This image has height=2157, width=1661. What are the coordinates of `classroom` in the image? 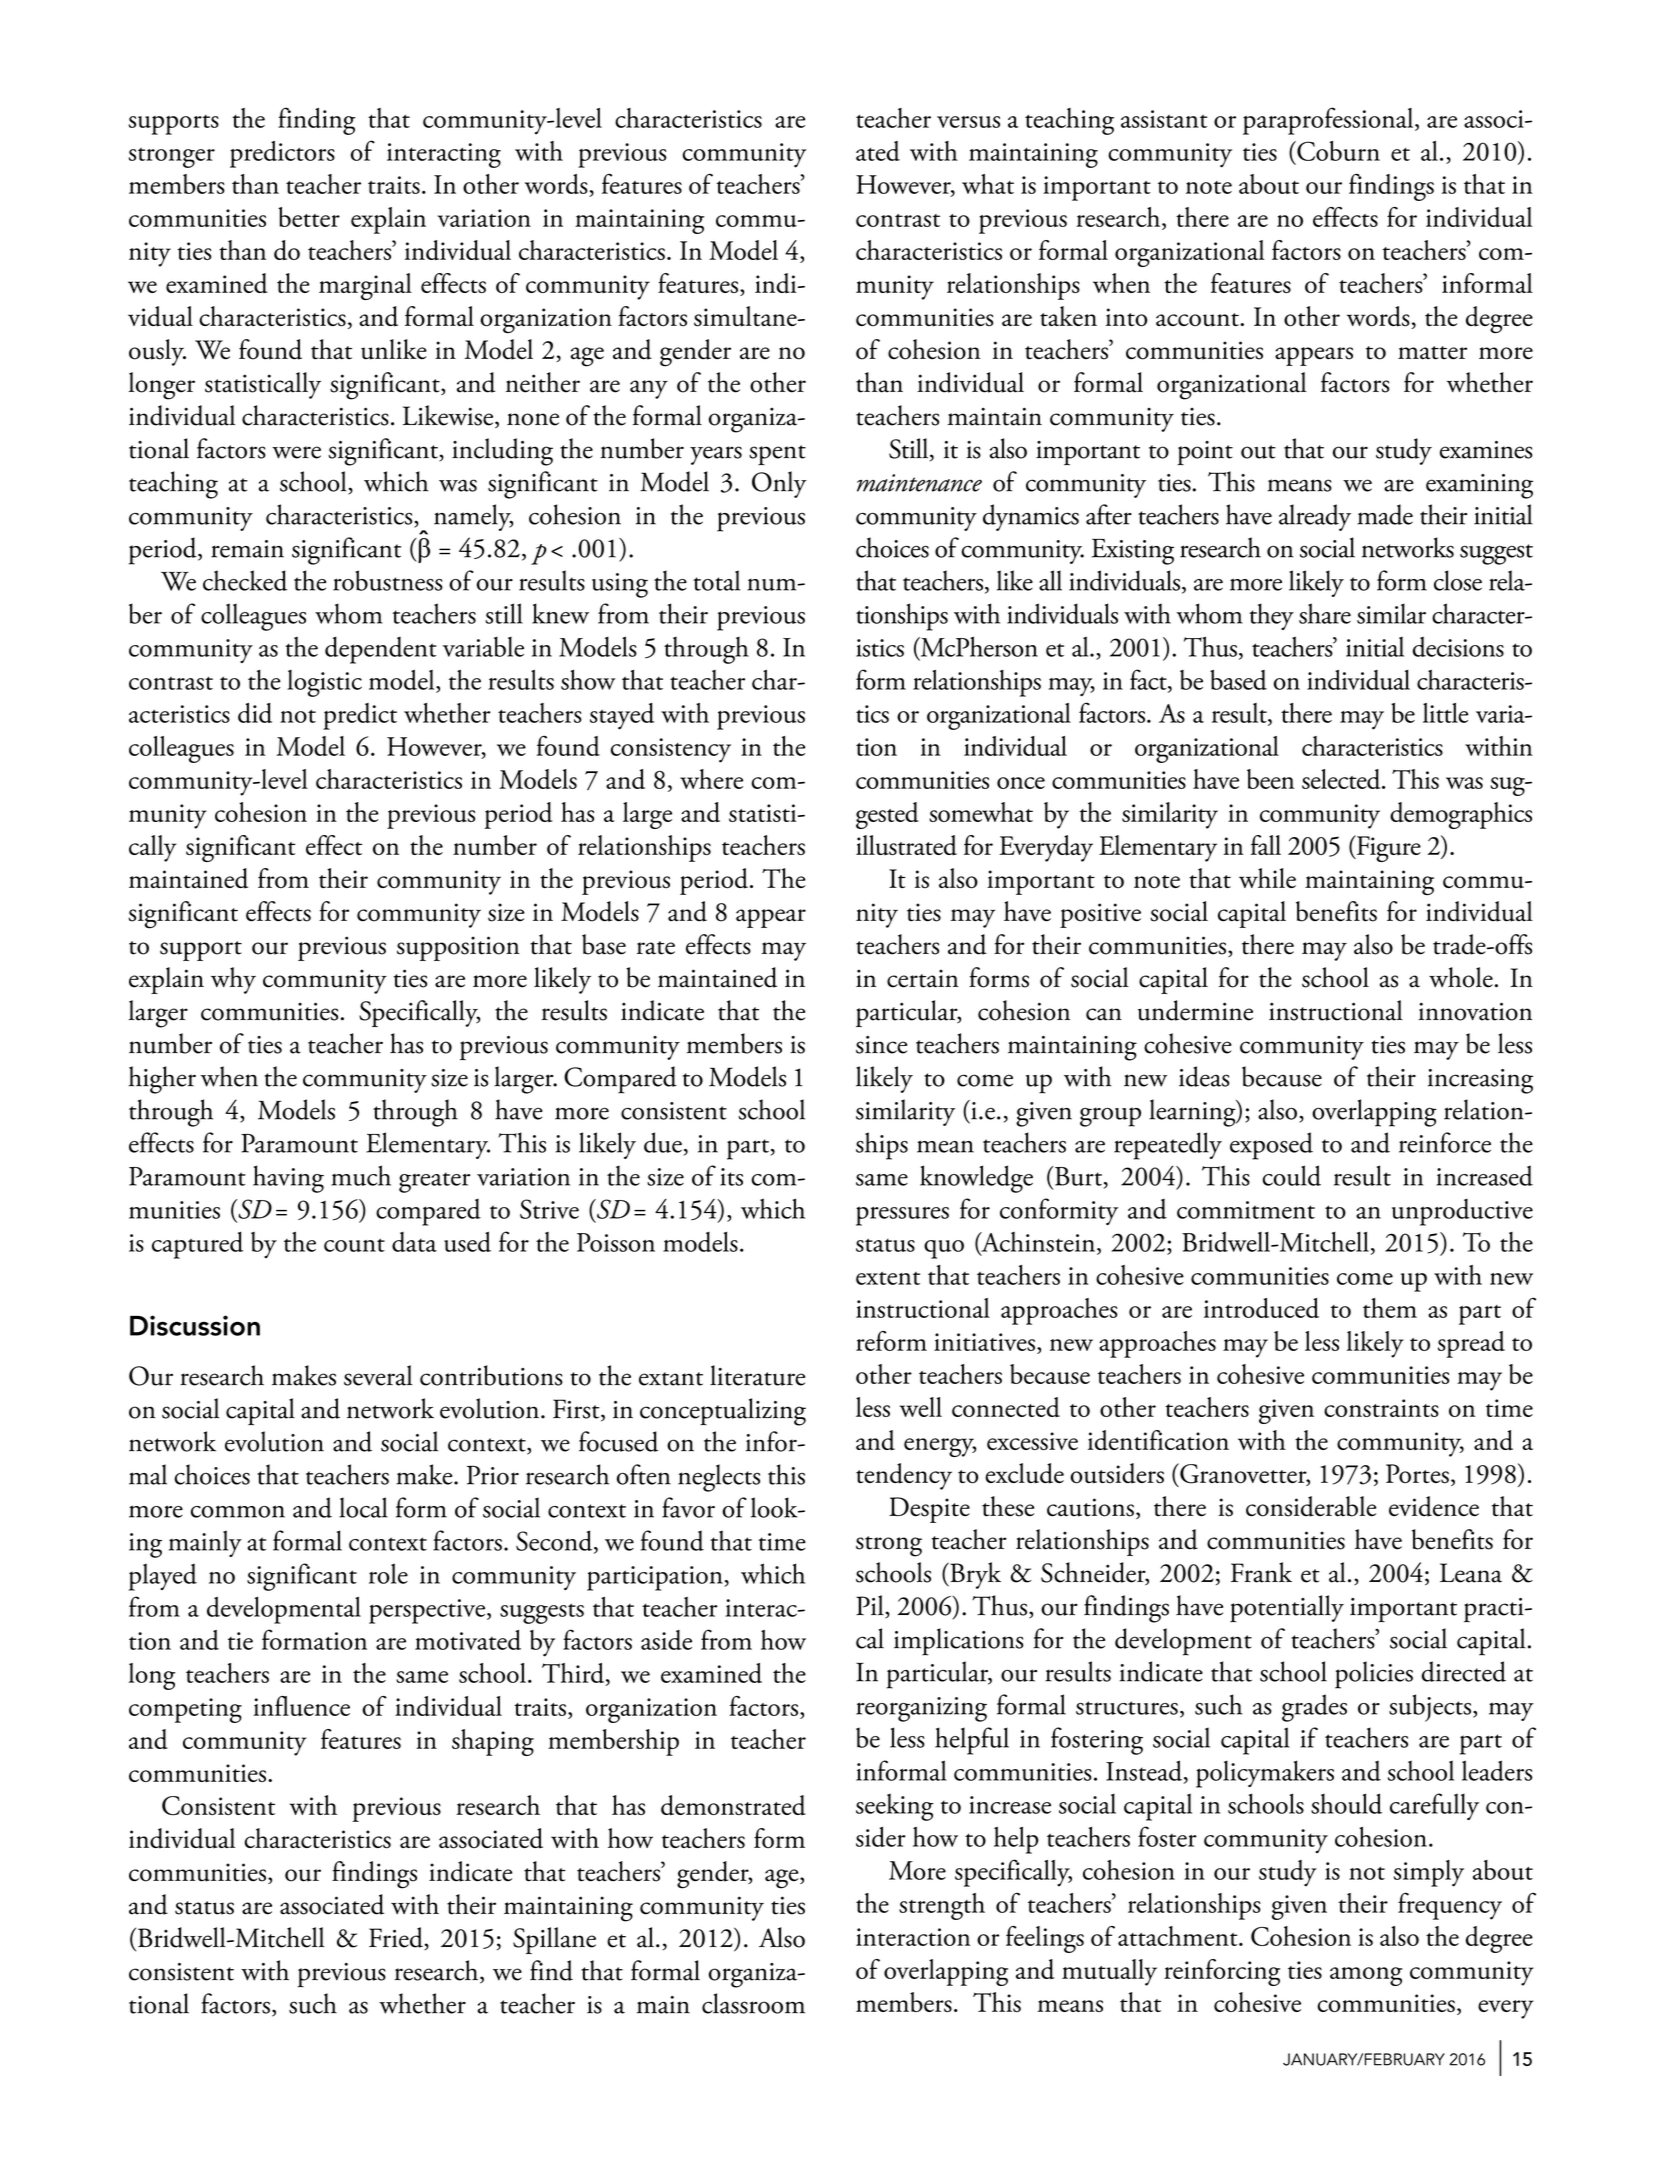 It's located at (753, 2003).
